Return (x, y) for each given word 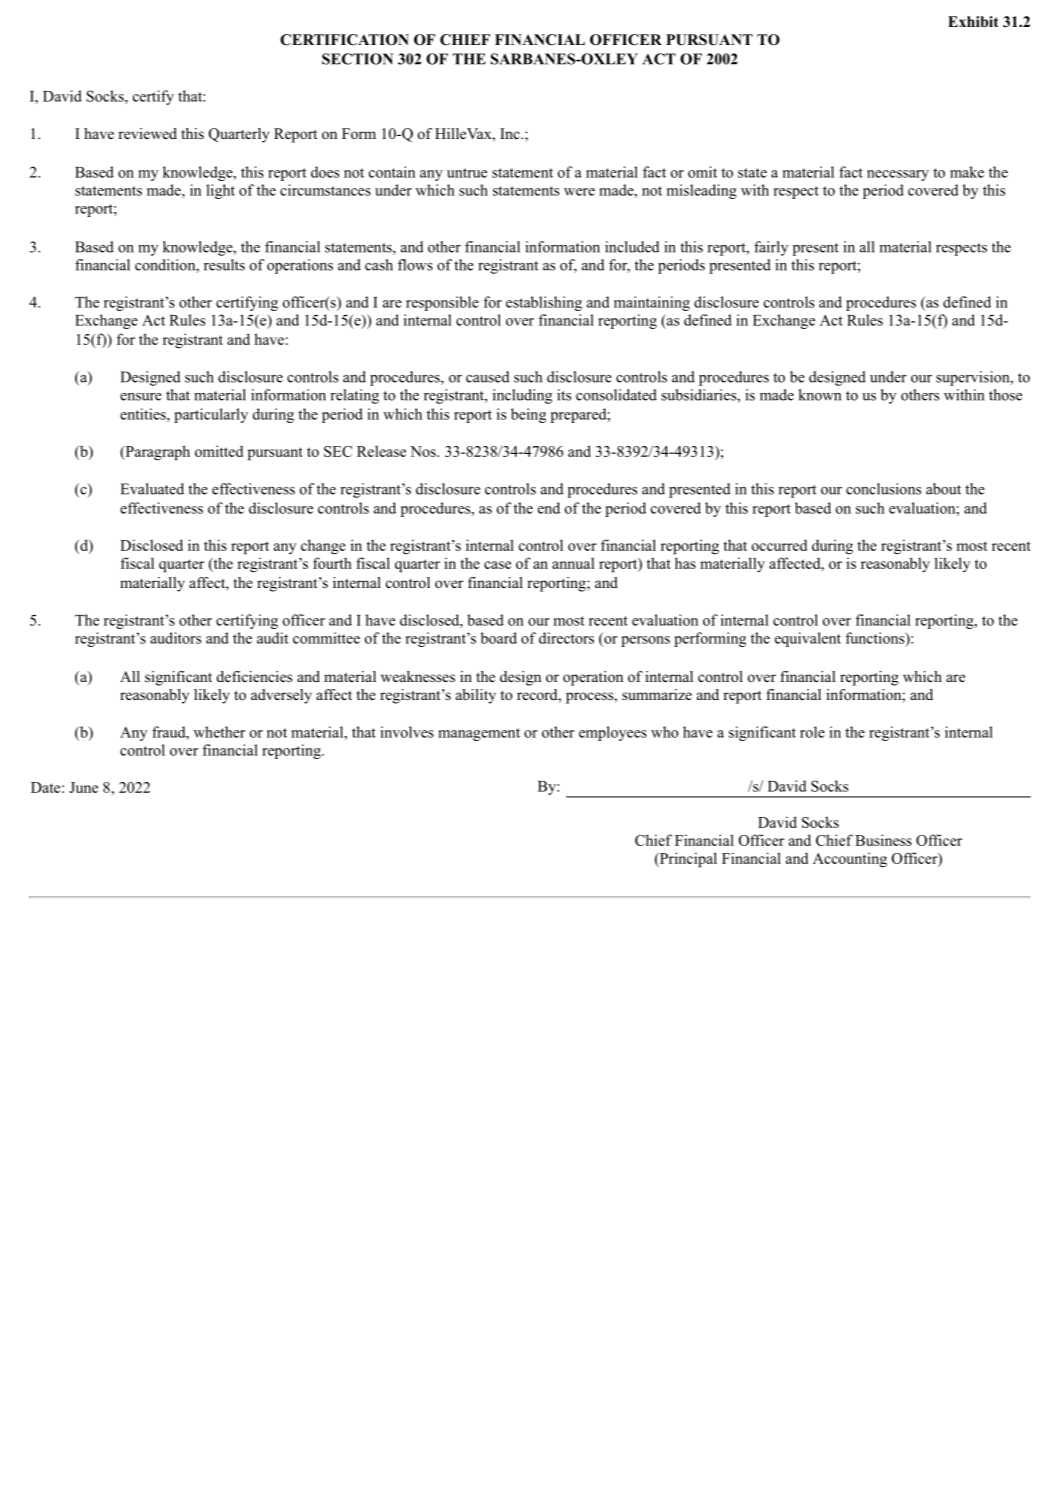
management (479, 734)
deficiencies (254, 676)
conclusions (883, 489)
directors (566, 638)
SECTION (357, 59)
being (528, 415)
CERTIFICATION (344, 40)
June (83, 787)
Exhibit (973, 21)
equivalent (808, 639)
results (224, 265)
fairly (771, 248)
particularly (211, 415)
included (632, 247)
